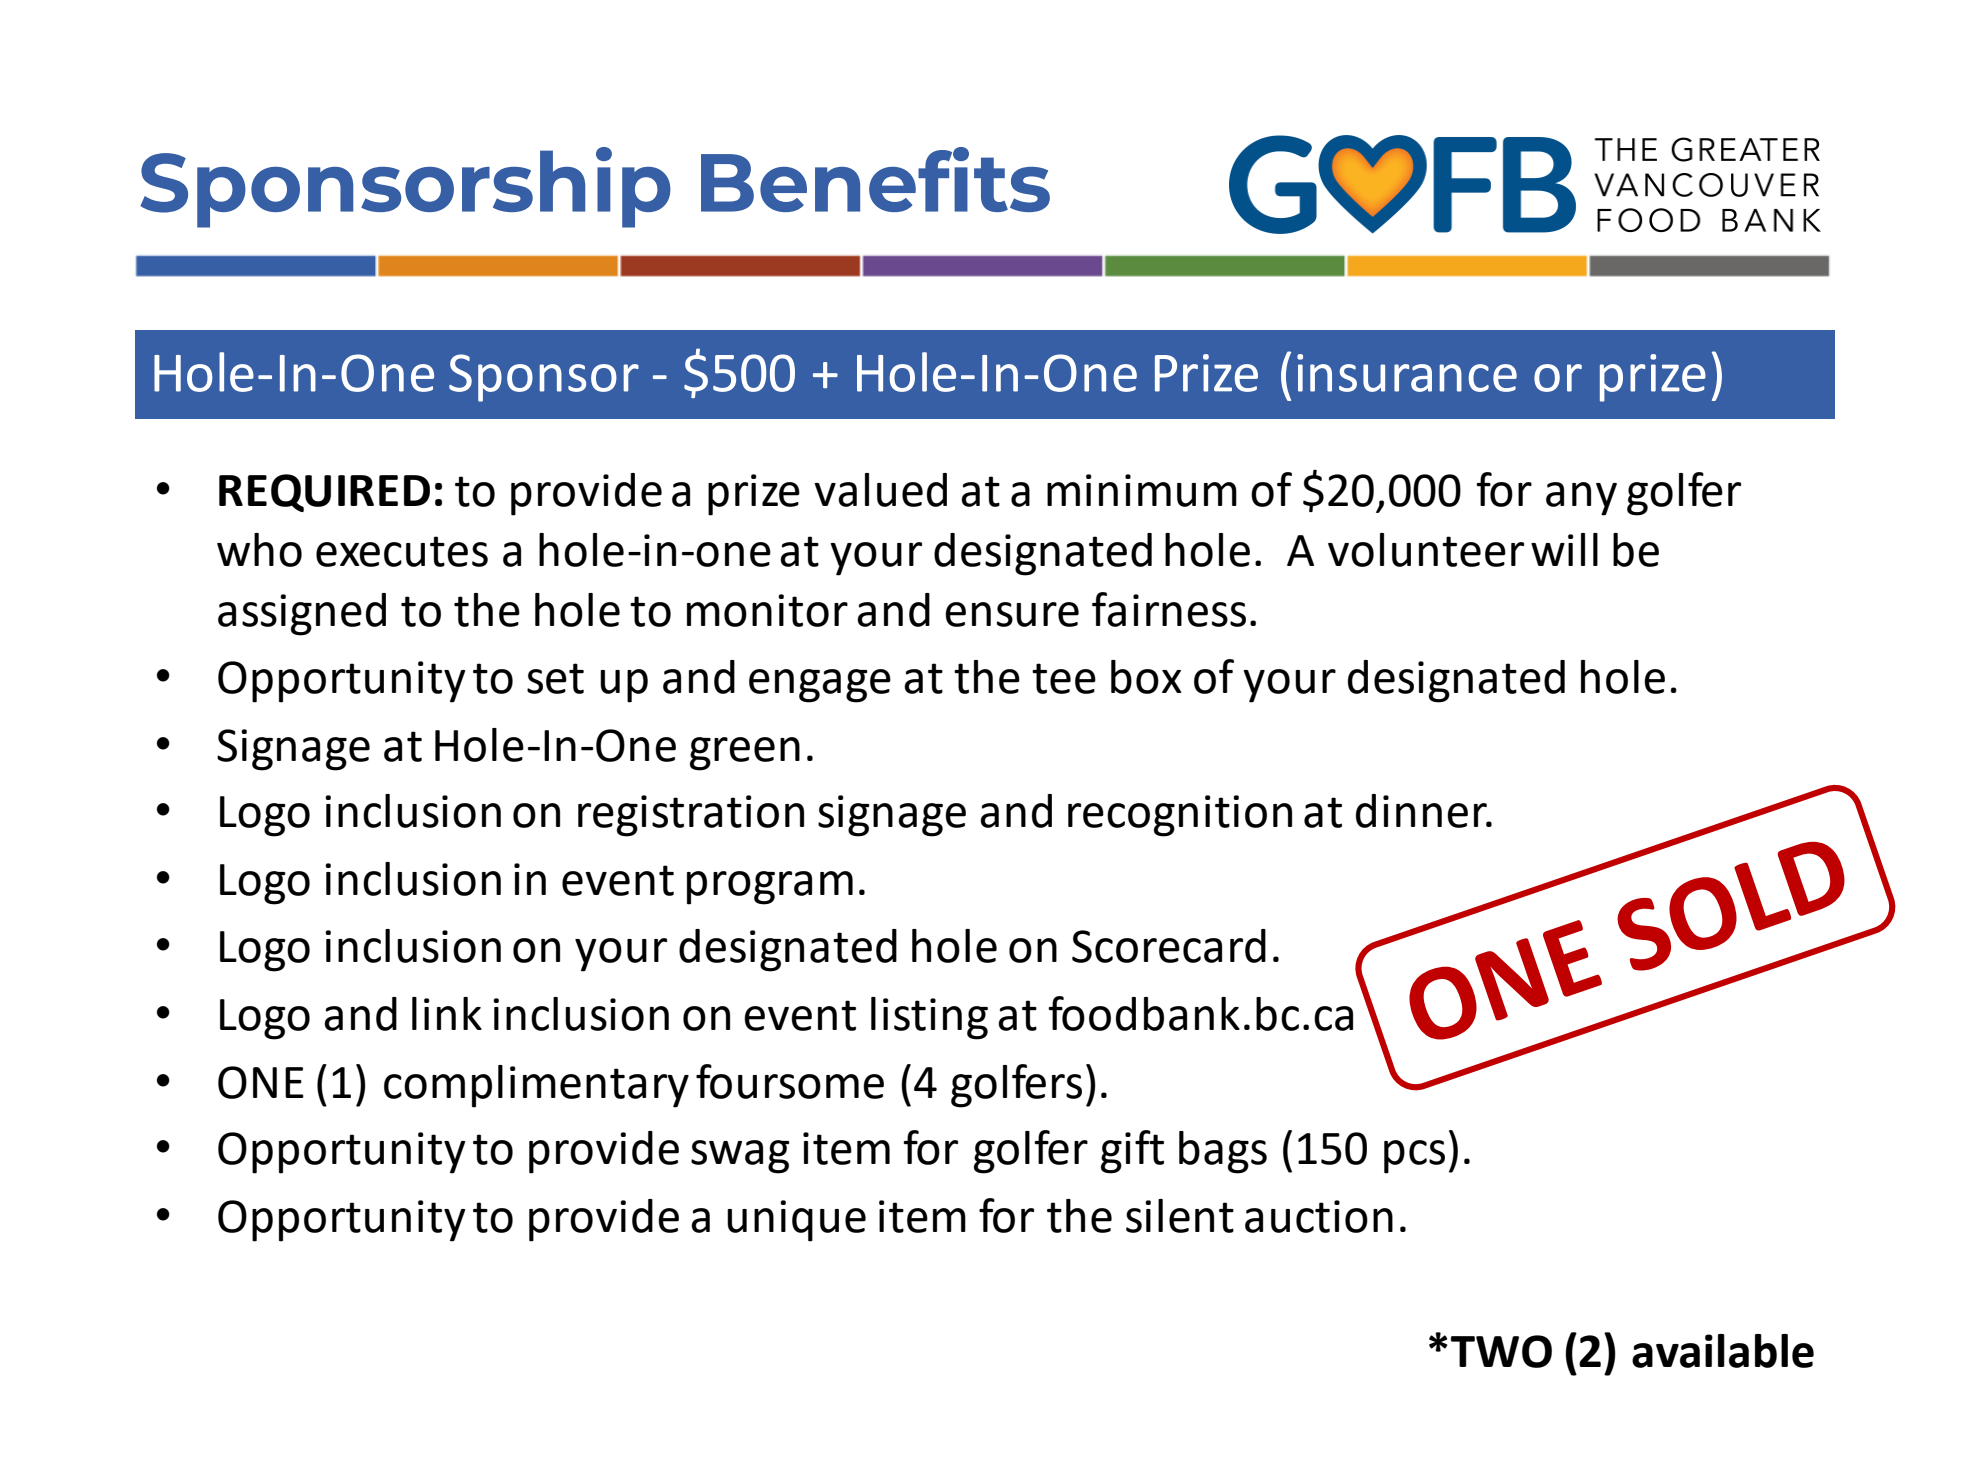 The height and width of the image is (1477, 1970). I want to click on TWO, so click(1501, 1351).
